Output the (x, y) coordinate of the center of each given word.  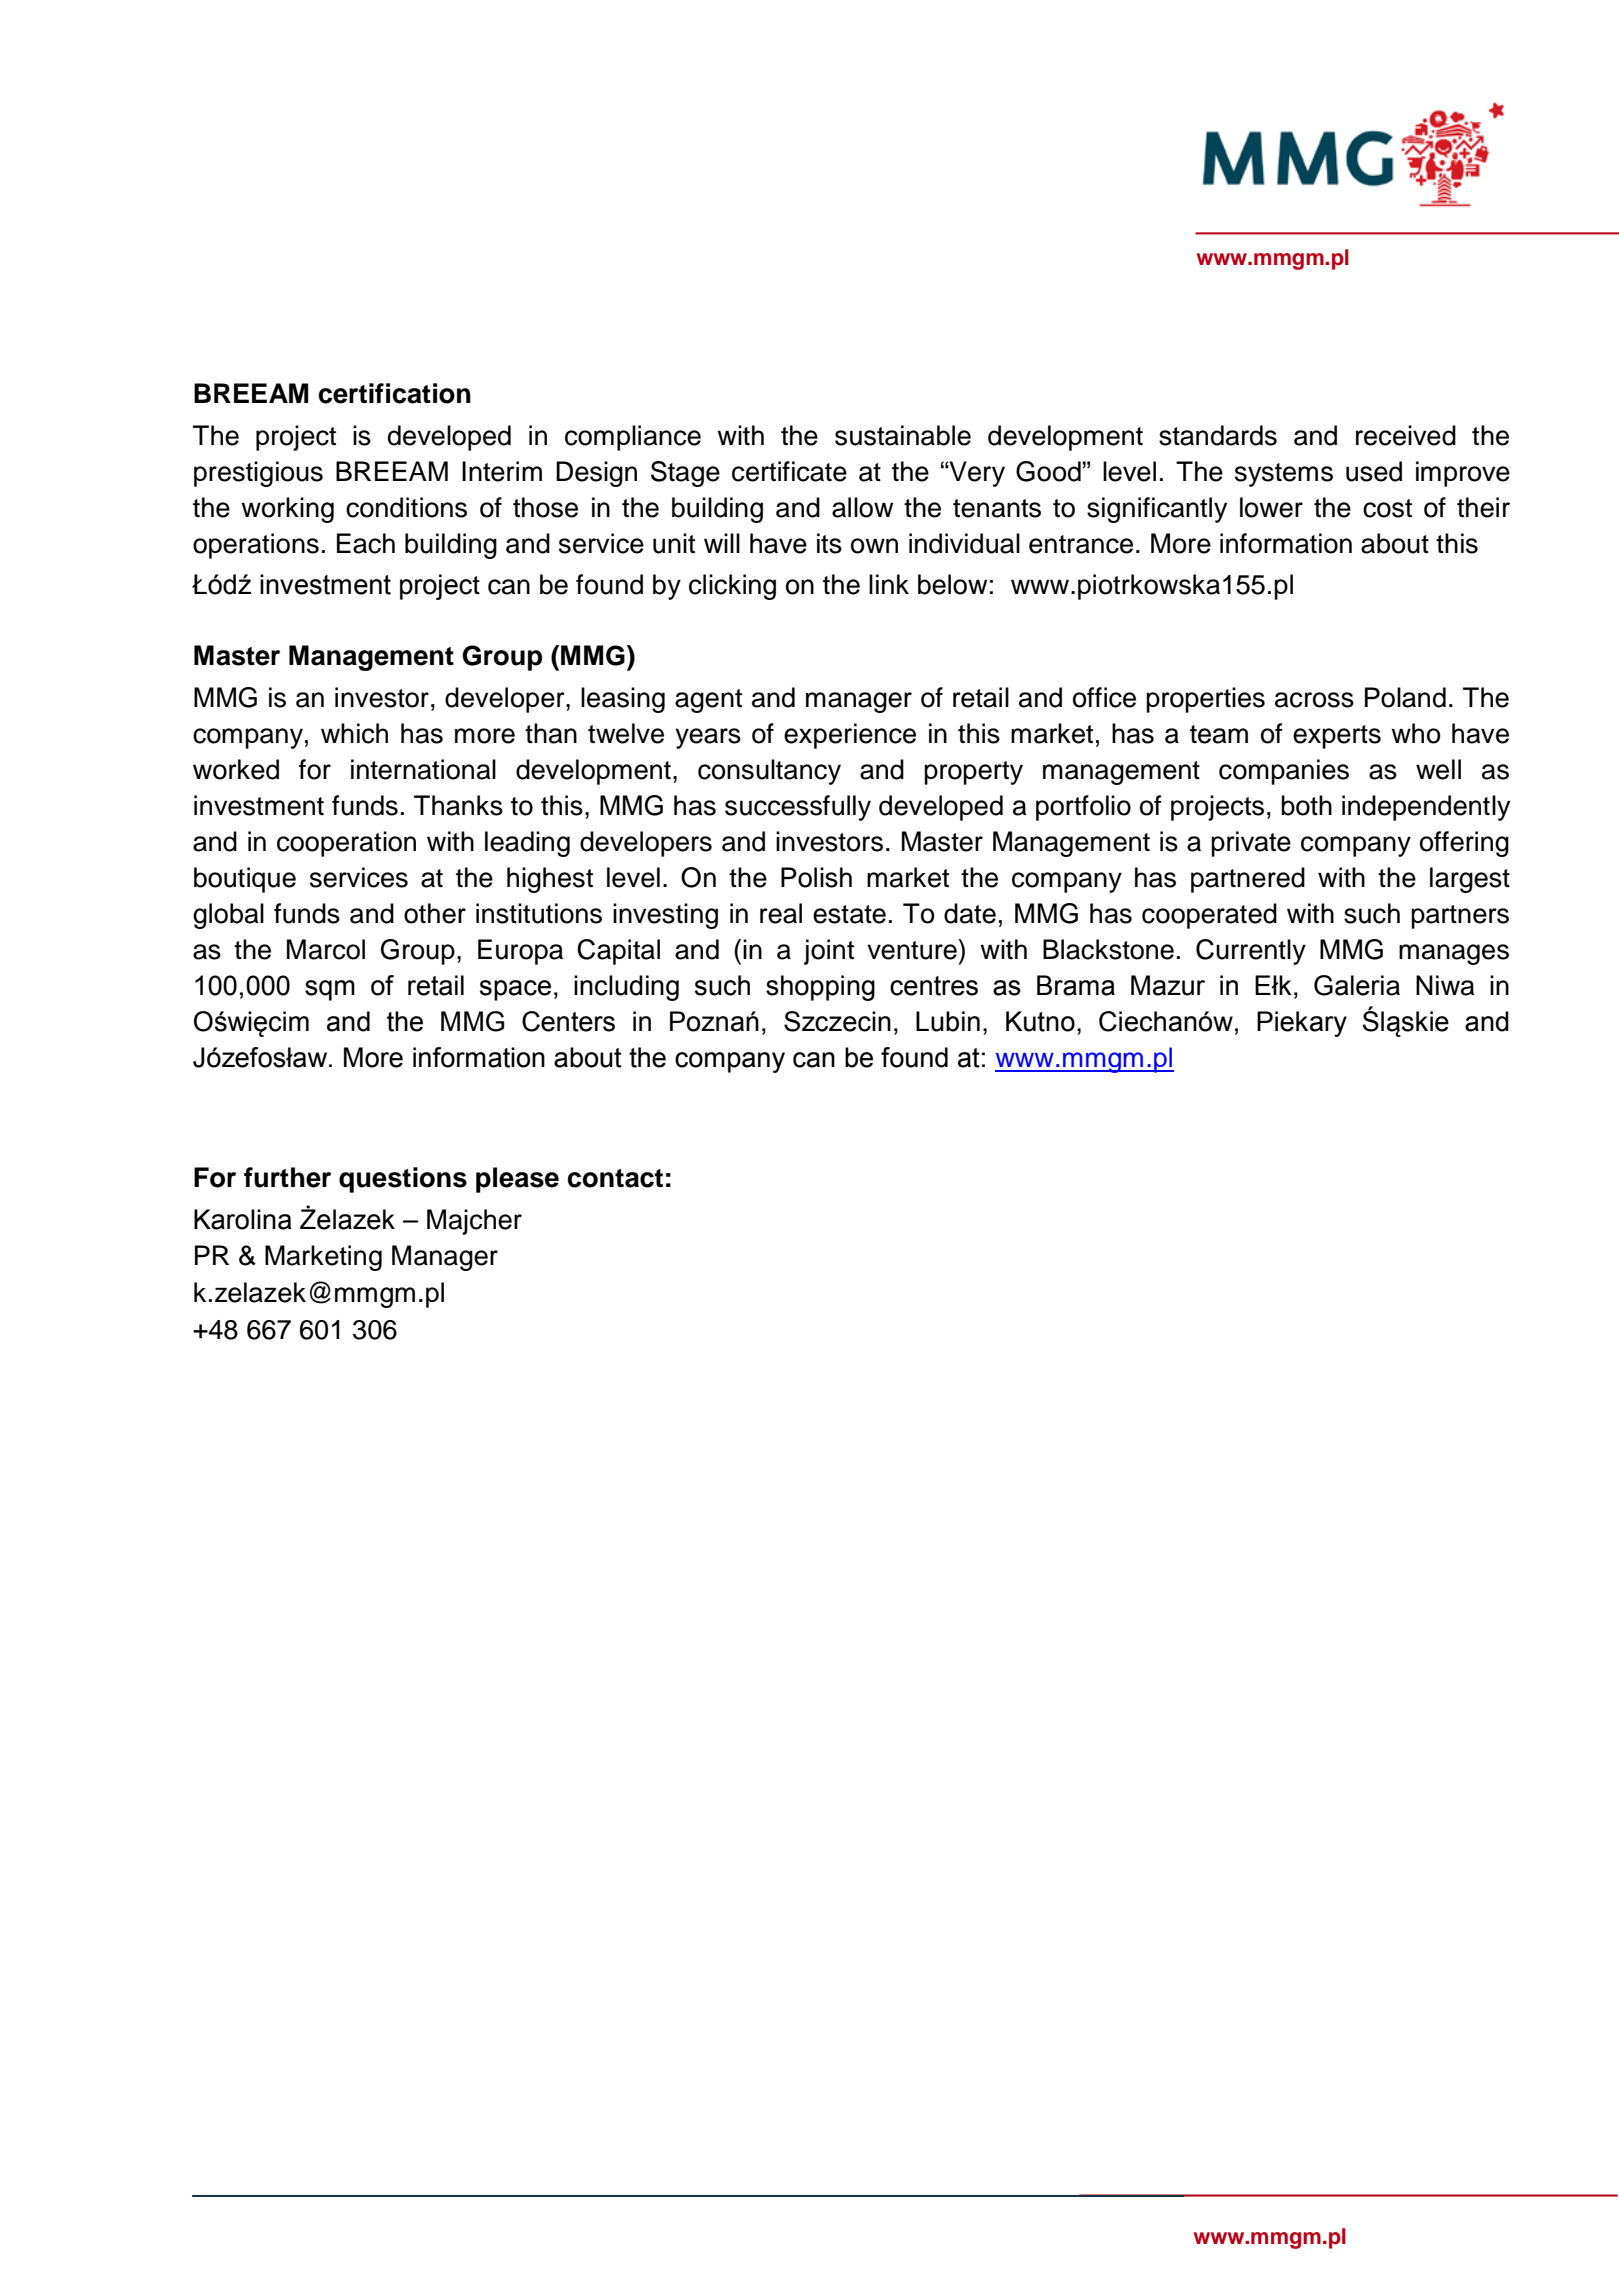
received (1406, 435)
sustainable (903, 435)
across (1314, 700)
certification (395, 393)
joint (829, 952)
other (435, 913)
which (354, 733)
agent (708, 701)
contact (615, 1178)
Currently (1251, 952)
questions (403, 1180)
